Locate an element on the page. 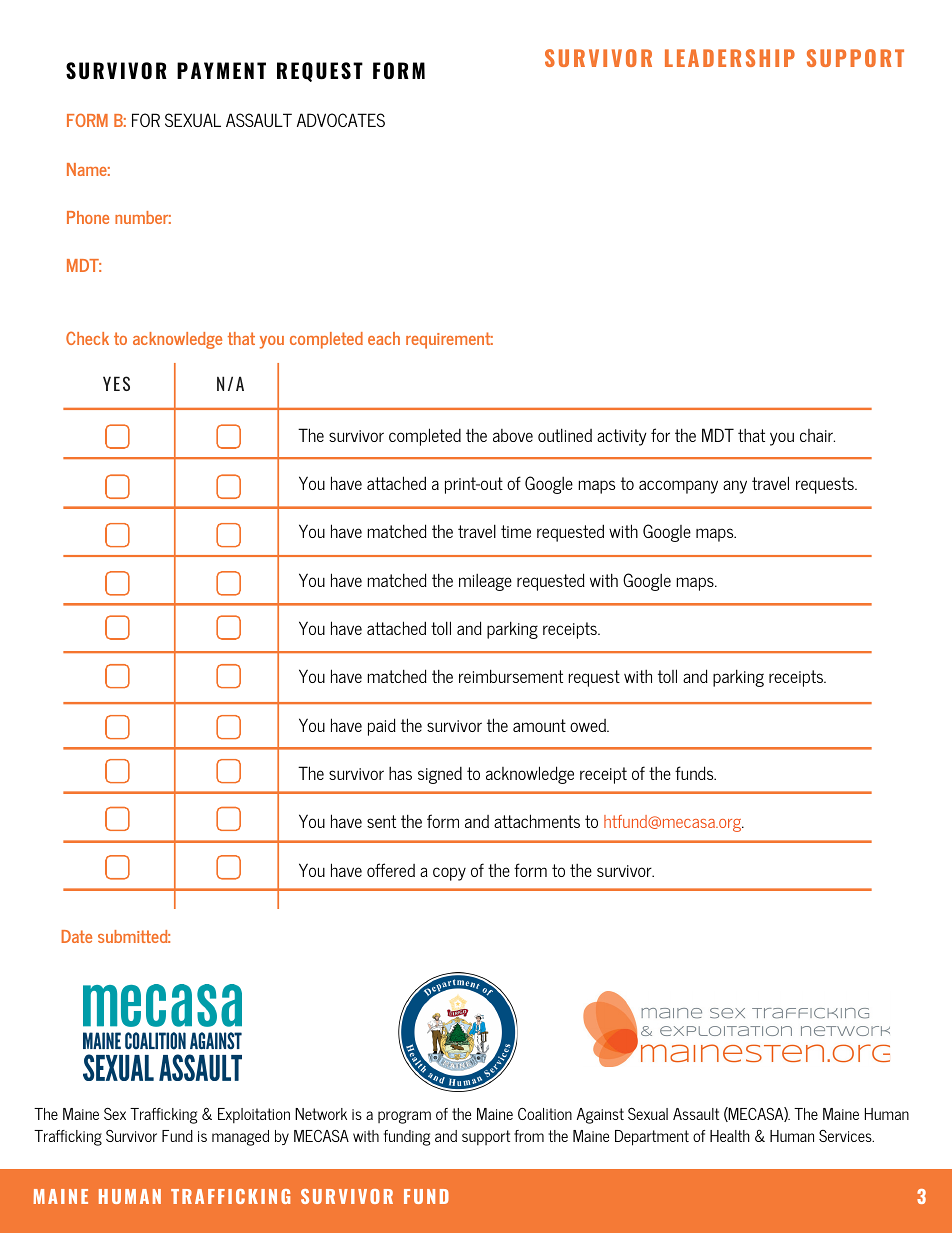 The width and height of the page is (952, 1233). chair is located at coordinates (817, 435).
